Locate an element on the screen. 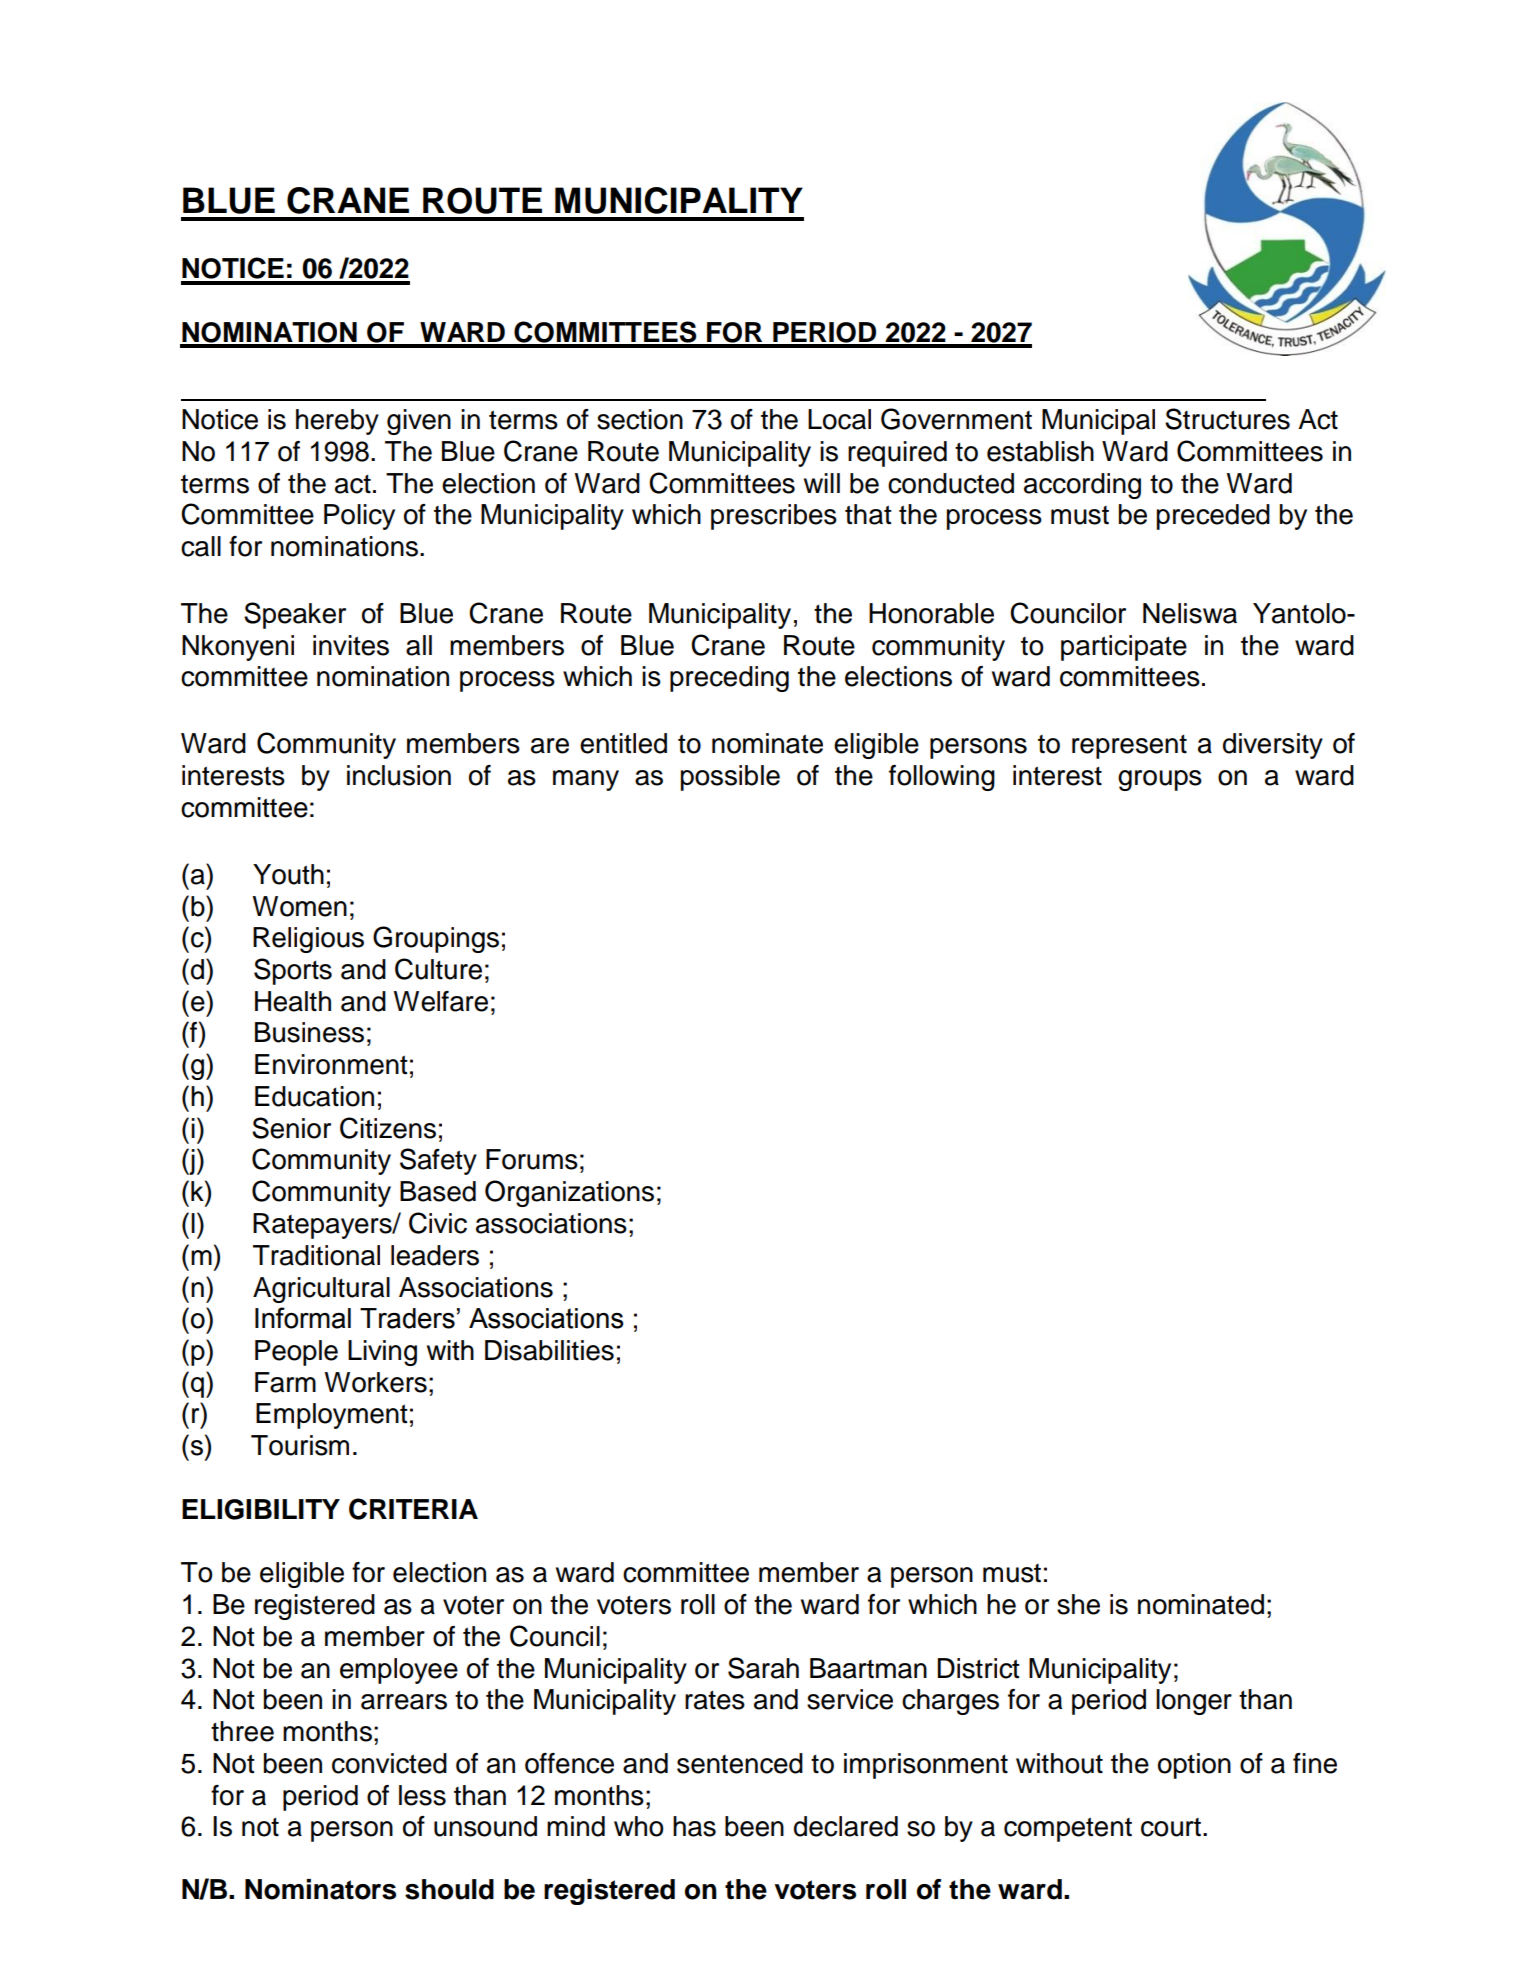  inclusion is located at coordinates (399, 775).
